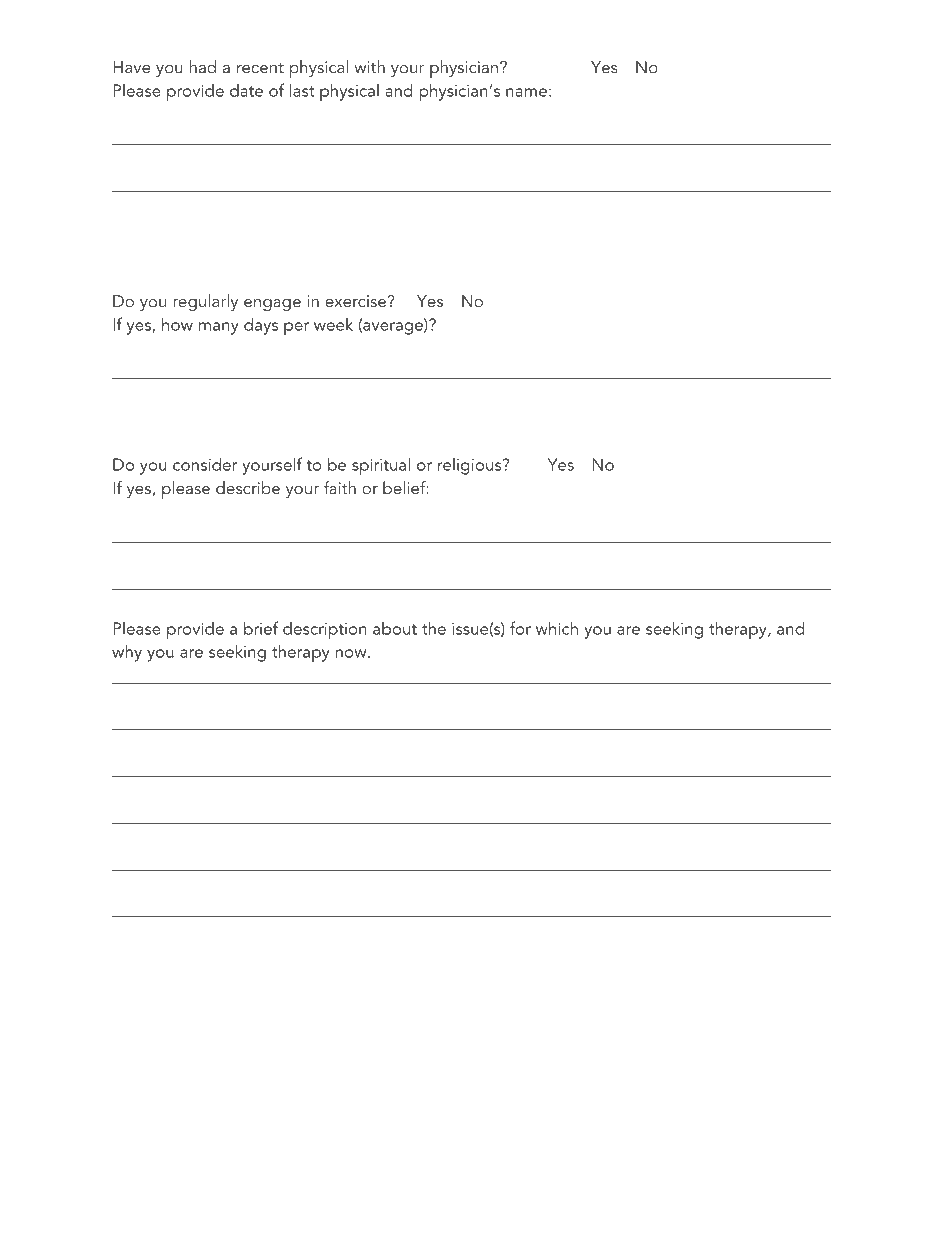 The width and height of the image is (952, 1233). Describe the element at coordinates (127, 653) in the image. I see `why` at that location.
